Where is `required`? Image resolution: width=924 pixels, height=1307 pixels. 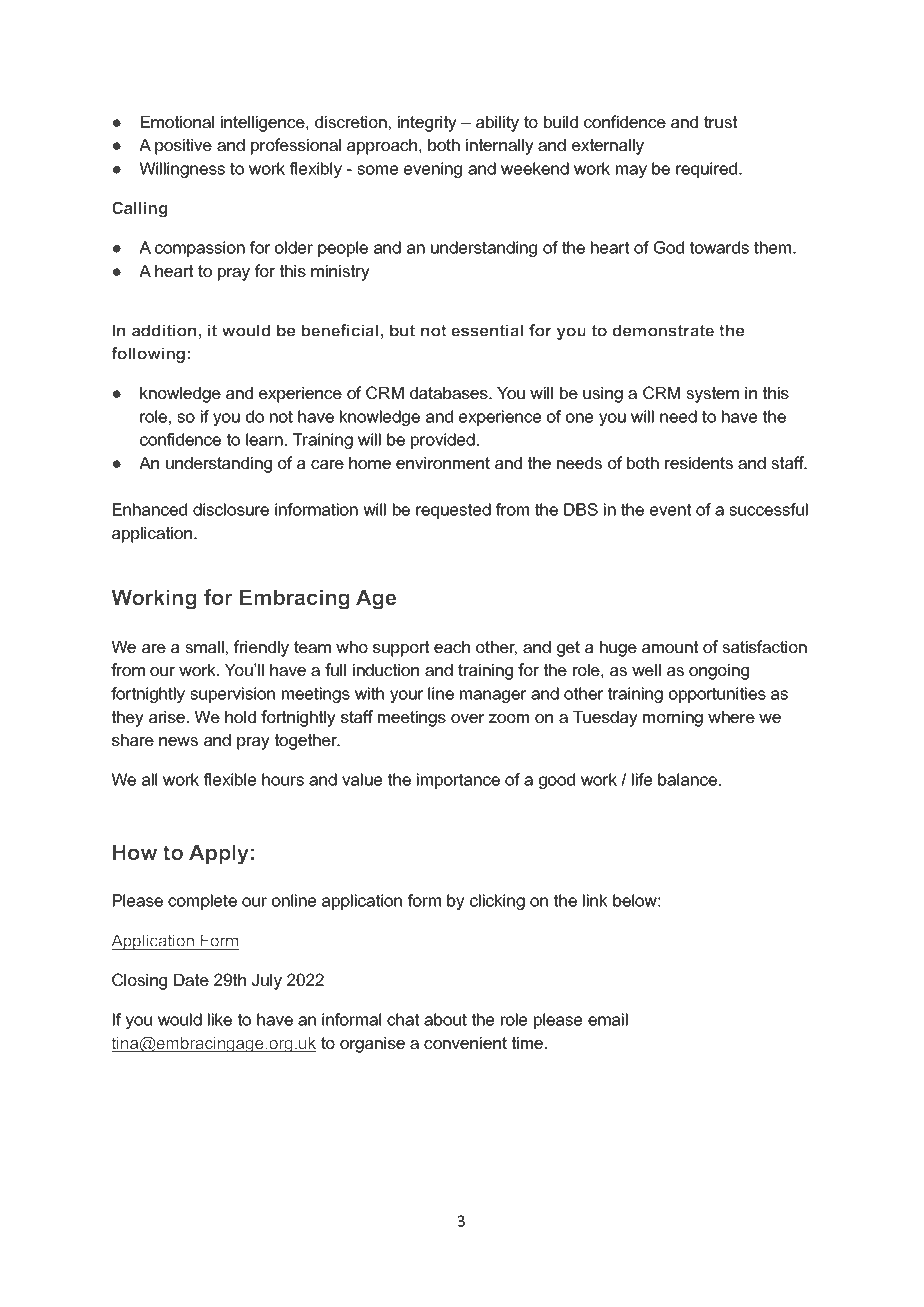
required is located at coordinates (706, 170).
